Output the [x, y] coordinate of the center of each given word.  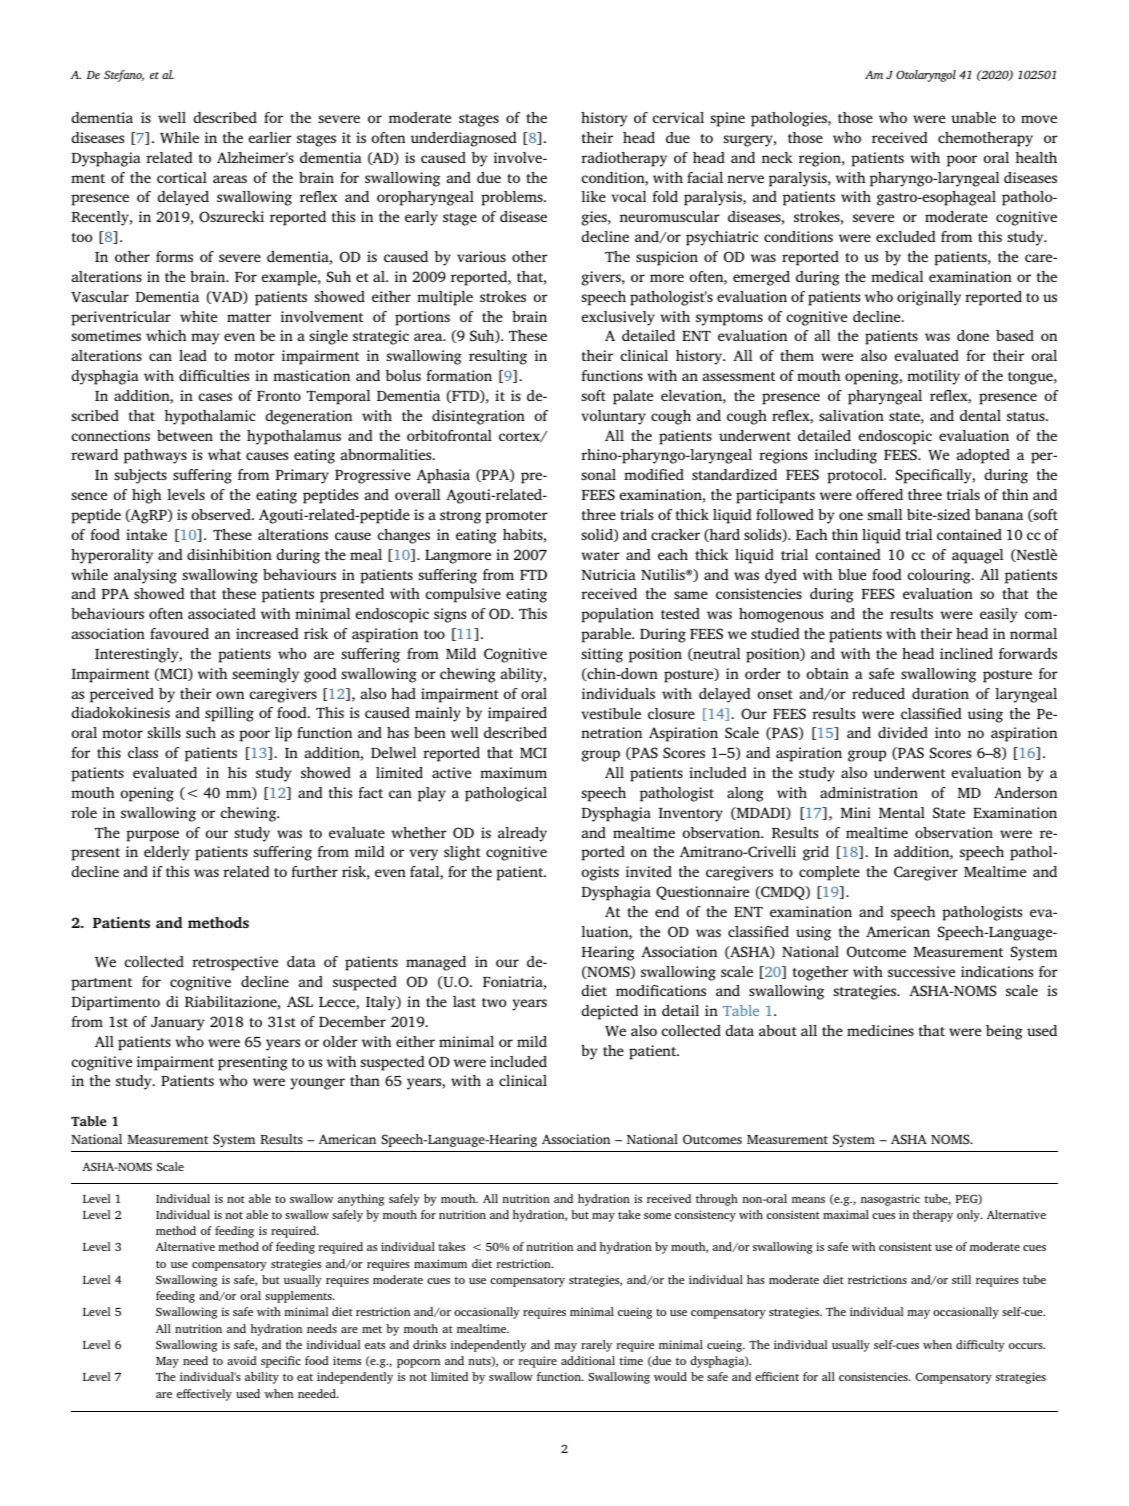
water [600, 555]
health [1036, 157]
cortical [182, 177]
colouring [940, 576]
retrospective [235, 963]
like [593, 196]
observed [222, 514]
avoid [242, 1360]
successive [921, 971]
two [494, 1002]
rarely [596, 1346]
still [961, 1279]
